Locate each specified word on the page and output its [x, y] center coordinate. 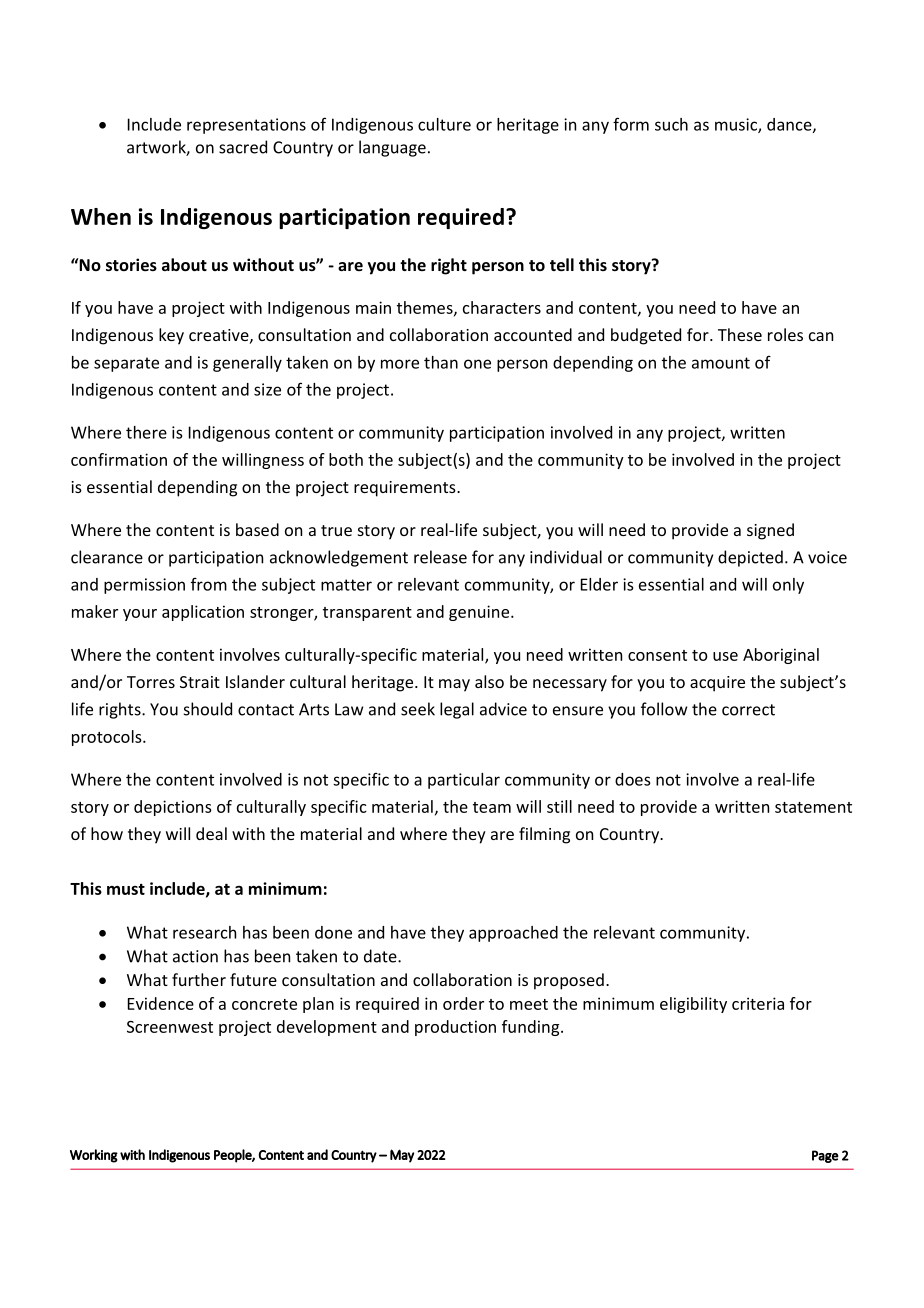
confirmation [119, 459]
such [671, 124]
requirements [406, 489]
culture [444, 124]
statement [813, 807]
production [455, 1028]
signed [770, 531]
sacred [243, 147]
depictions [173, 808]
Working [94, 1156]
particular [464, 781]
